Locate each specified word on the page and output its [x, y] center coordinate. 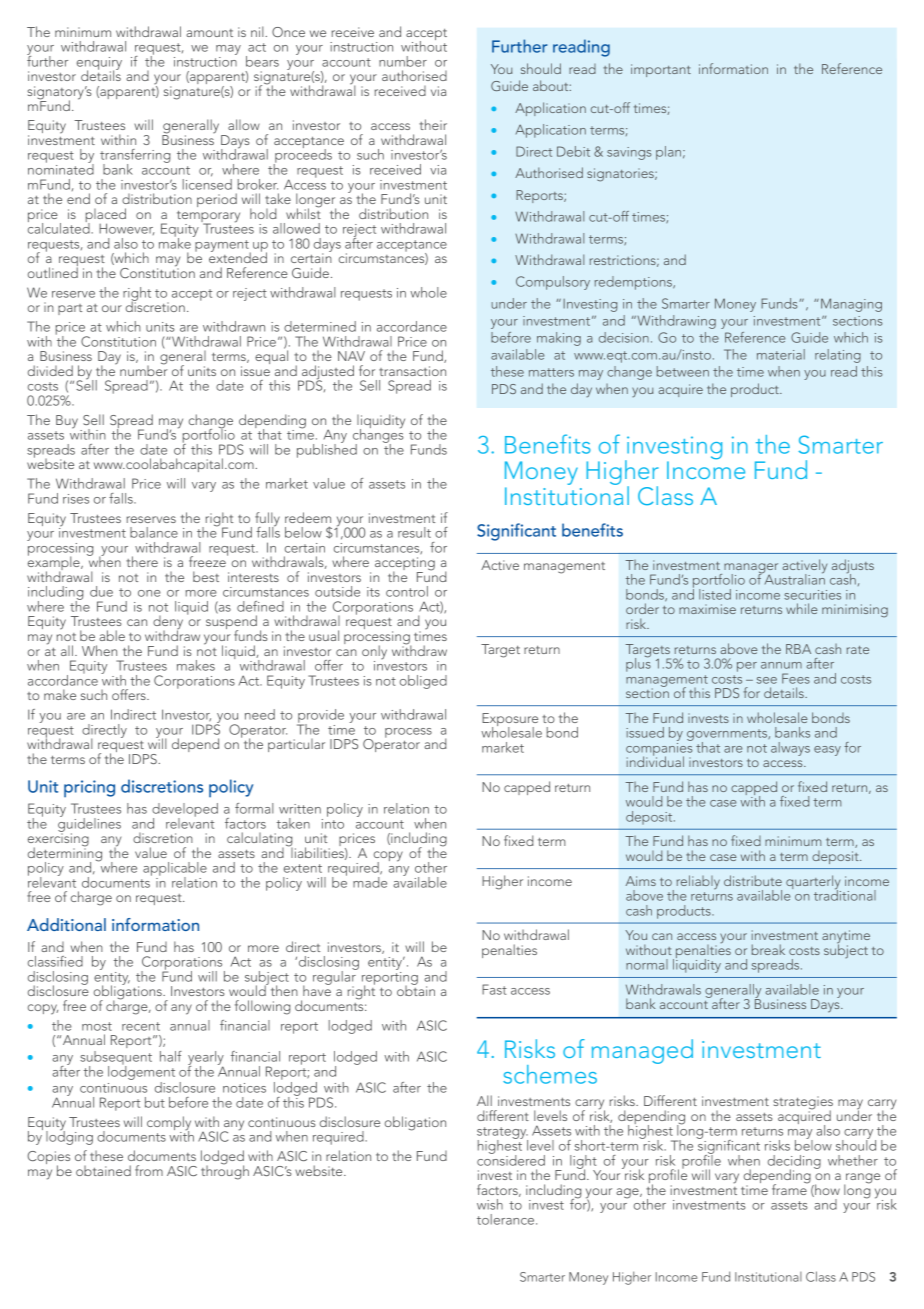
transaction [412, 371]
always [790, 749]
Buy [67, 422]
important [661, 70]
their [433, 124]
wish [490, 1204]
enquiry [99, 64]
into [333, 822]
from [149, 1170]
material [781, 354]
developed [185, 811]
